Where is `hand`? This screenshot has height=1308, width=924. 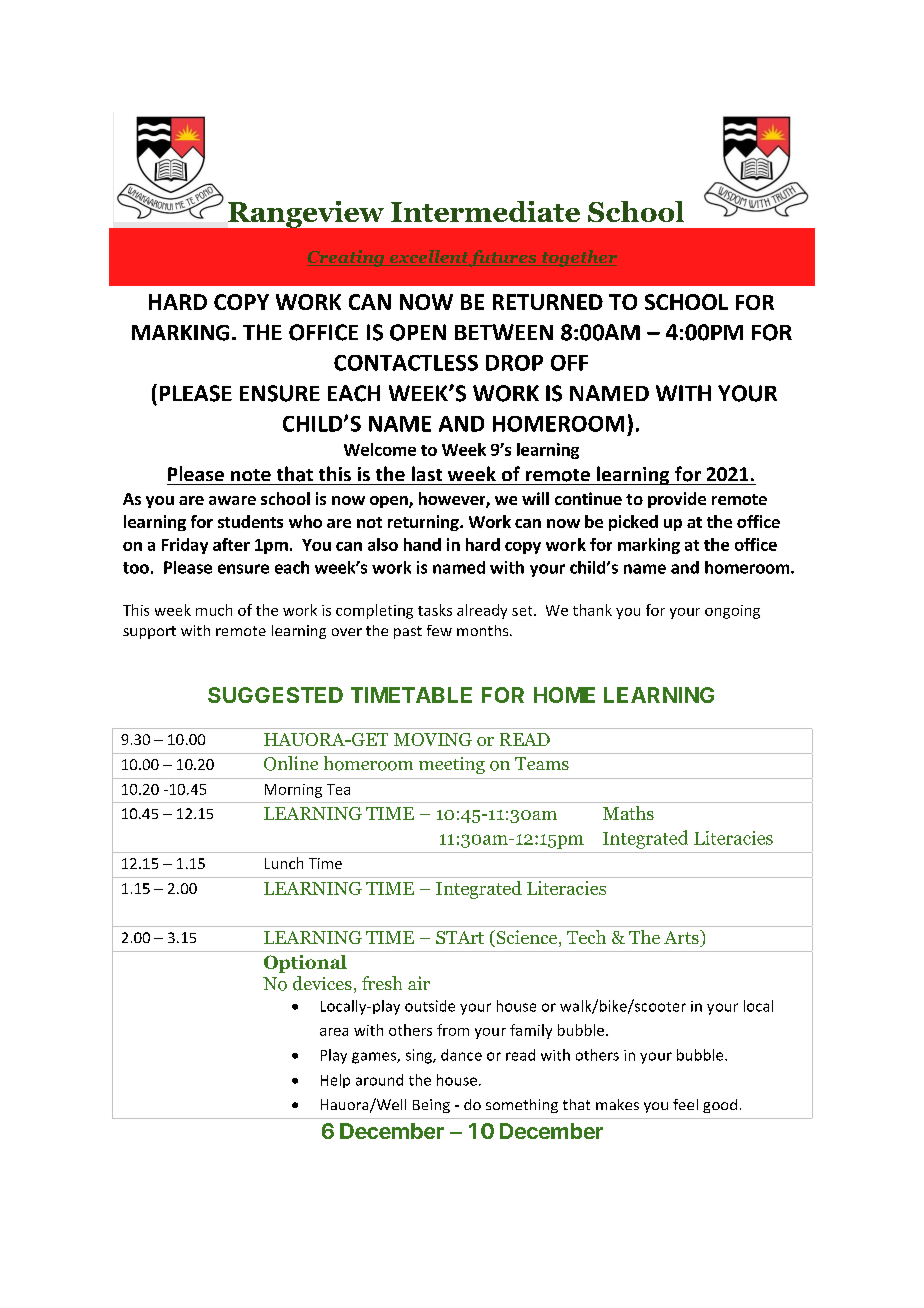
hand is located at coordinates (422, 544).
